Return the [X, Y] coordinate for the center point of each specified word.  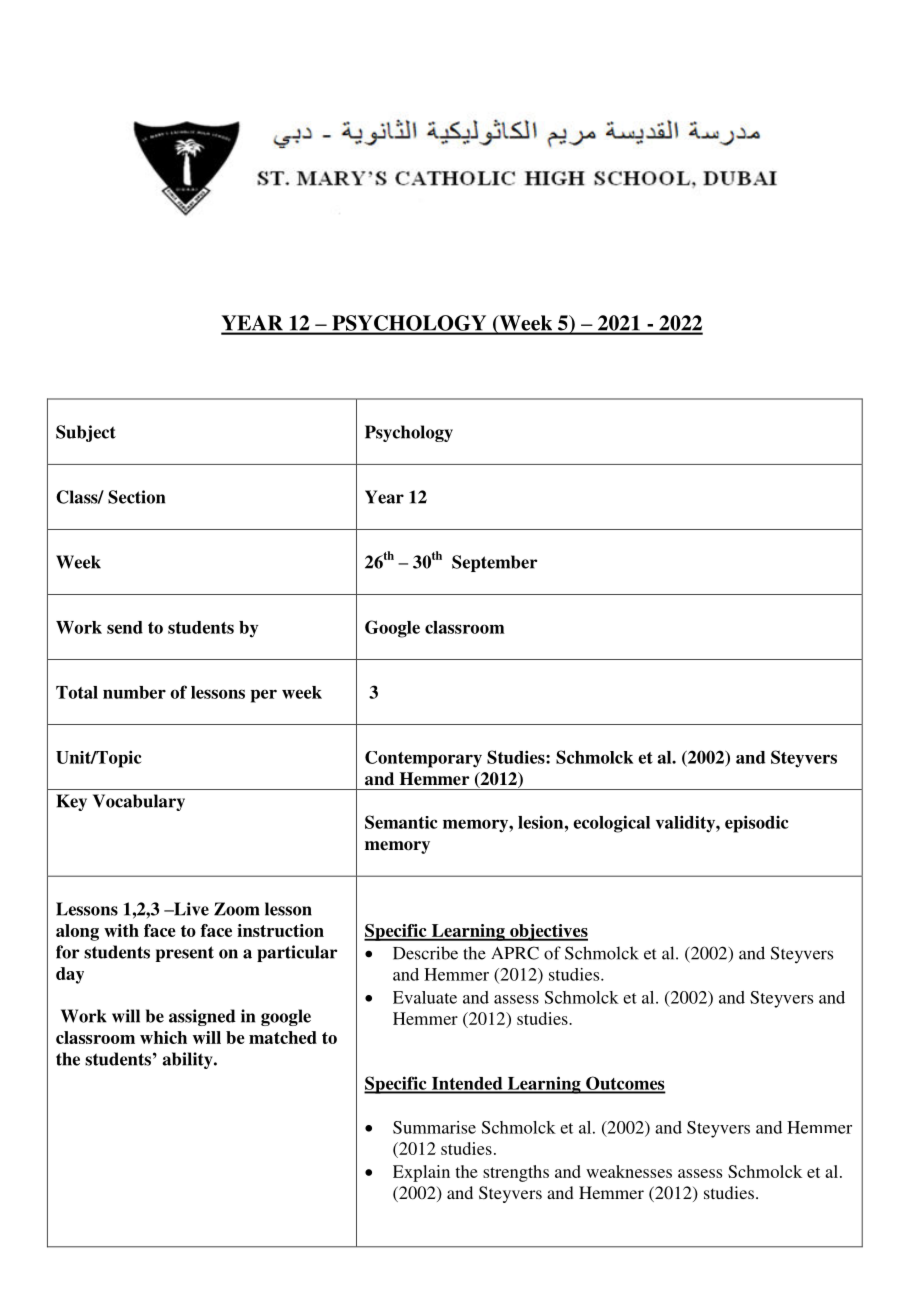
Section [136, 497]
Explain [421, 1173]
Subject [86, 433]
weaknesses [629, 1171]
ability [188, 1060]
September [494, 563]
